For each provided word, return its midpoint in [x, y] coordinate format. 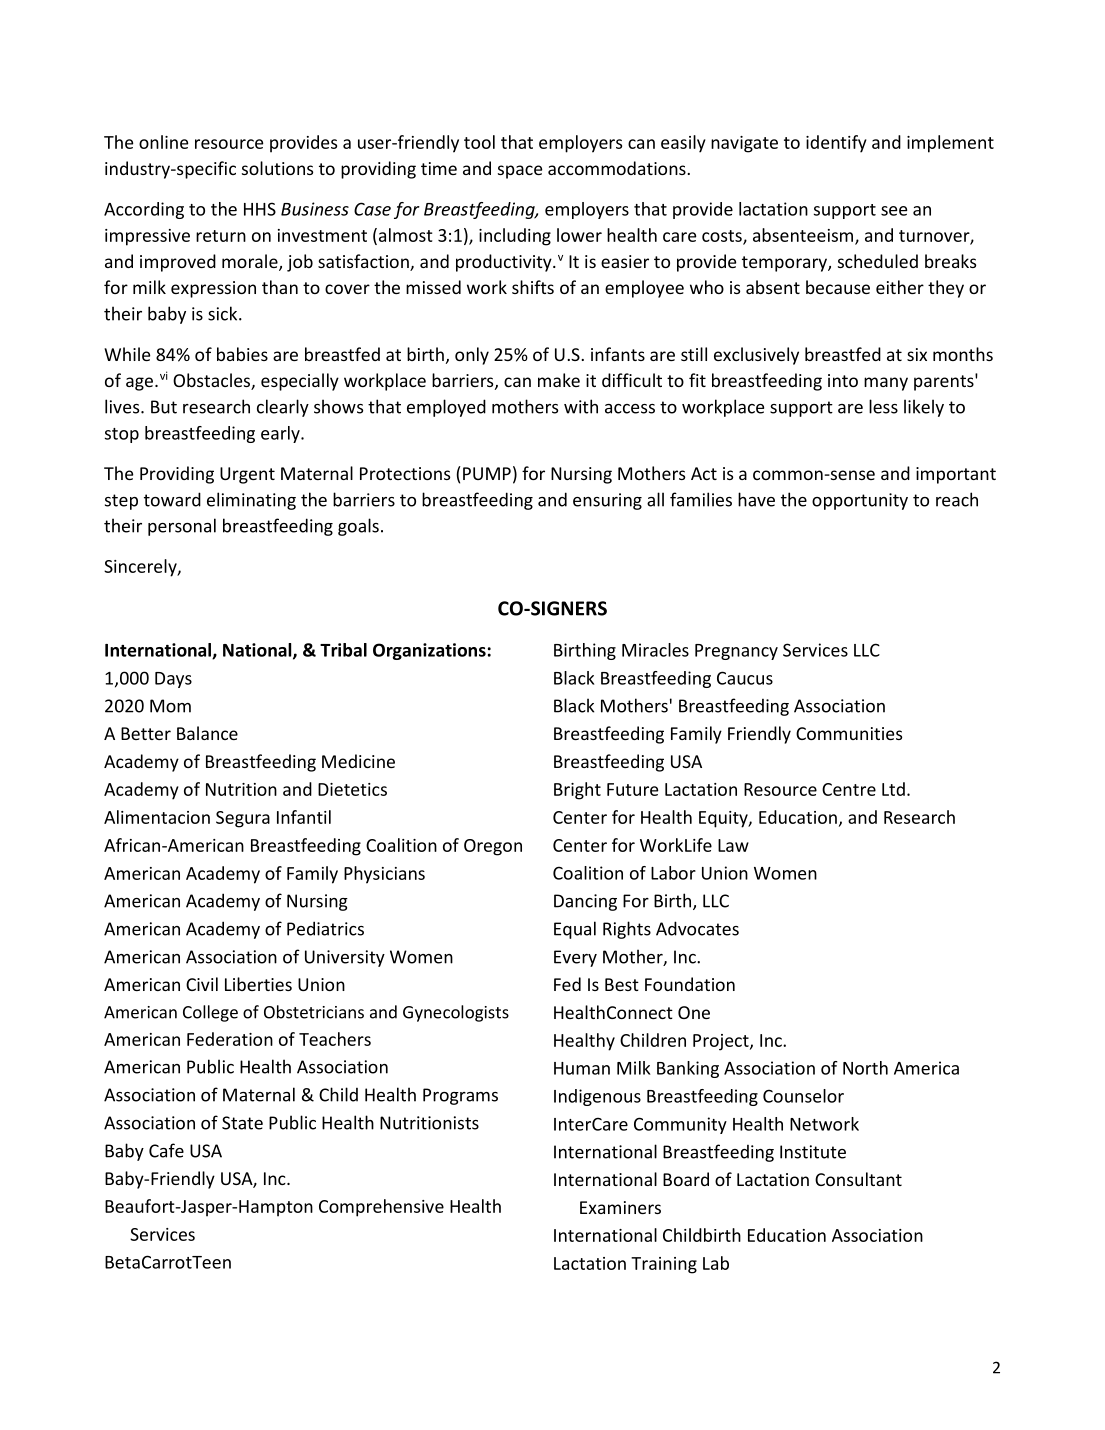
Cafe [166, 1150]
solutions [277, 168]
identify [836, 144]
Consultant [858, 1179]
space [520, 172]
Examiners [620, 1207]
